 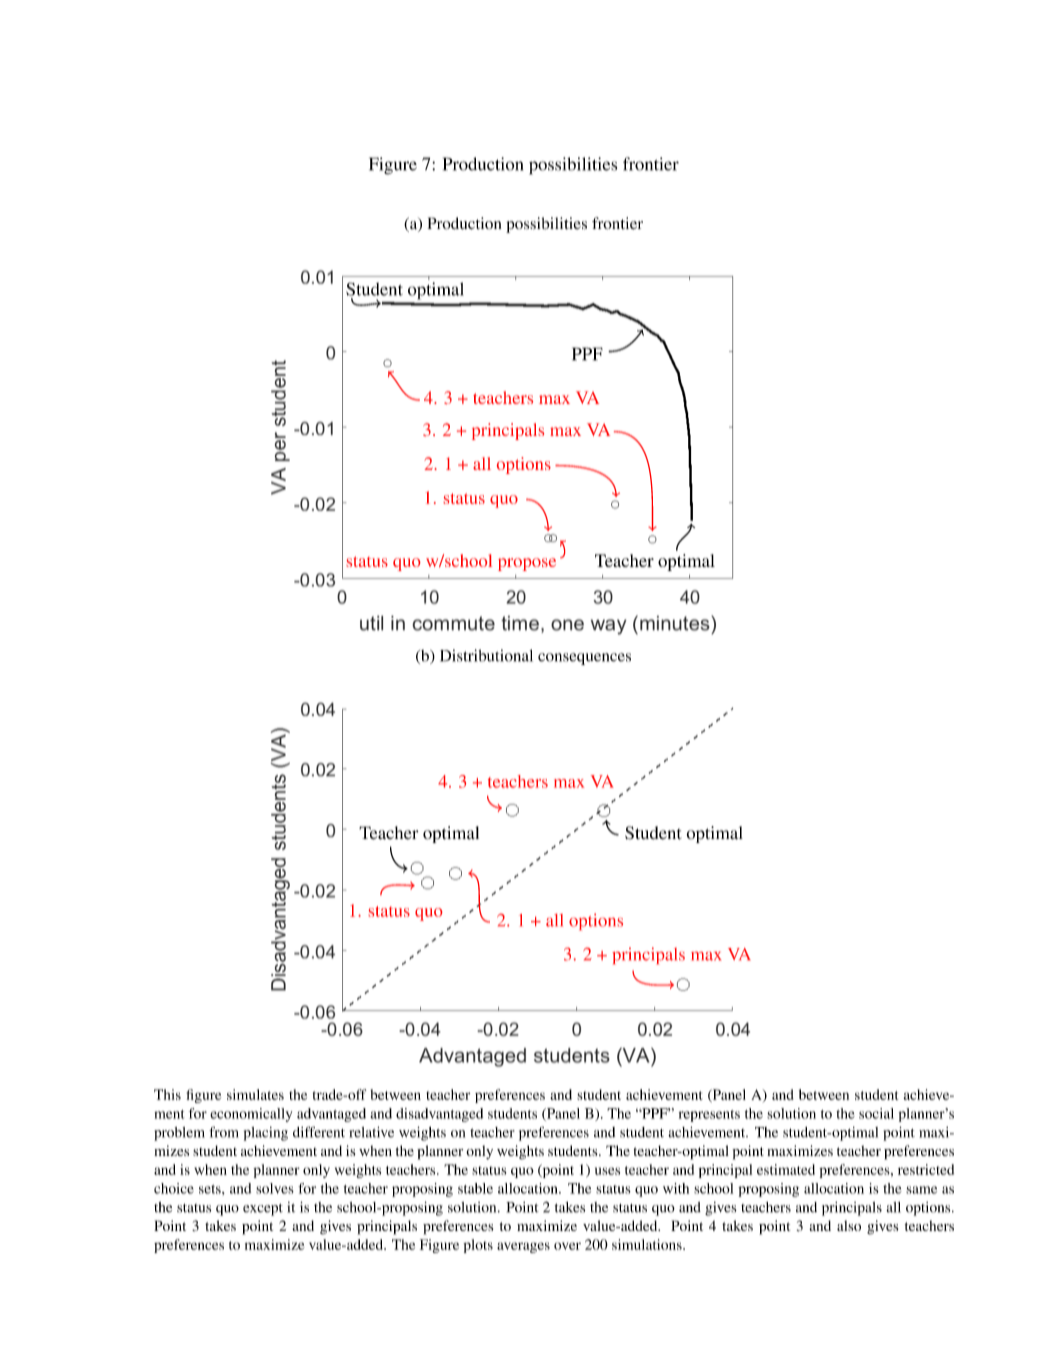 What do you see at coordinates (786, 1169) in the image?
I see `estimated` at bounding box center [786, 1169].
